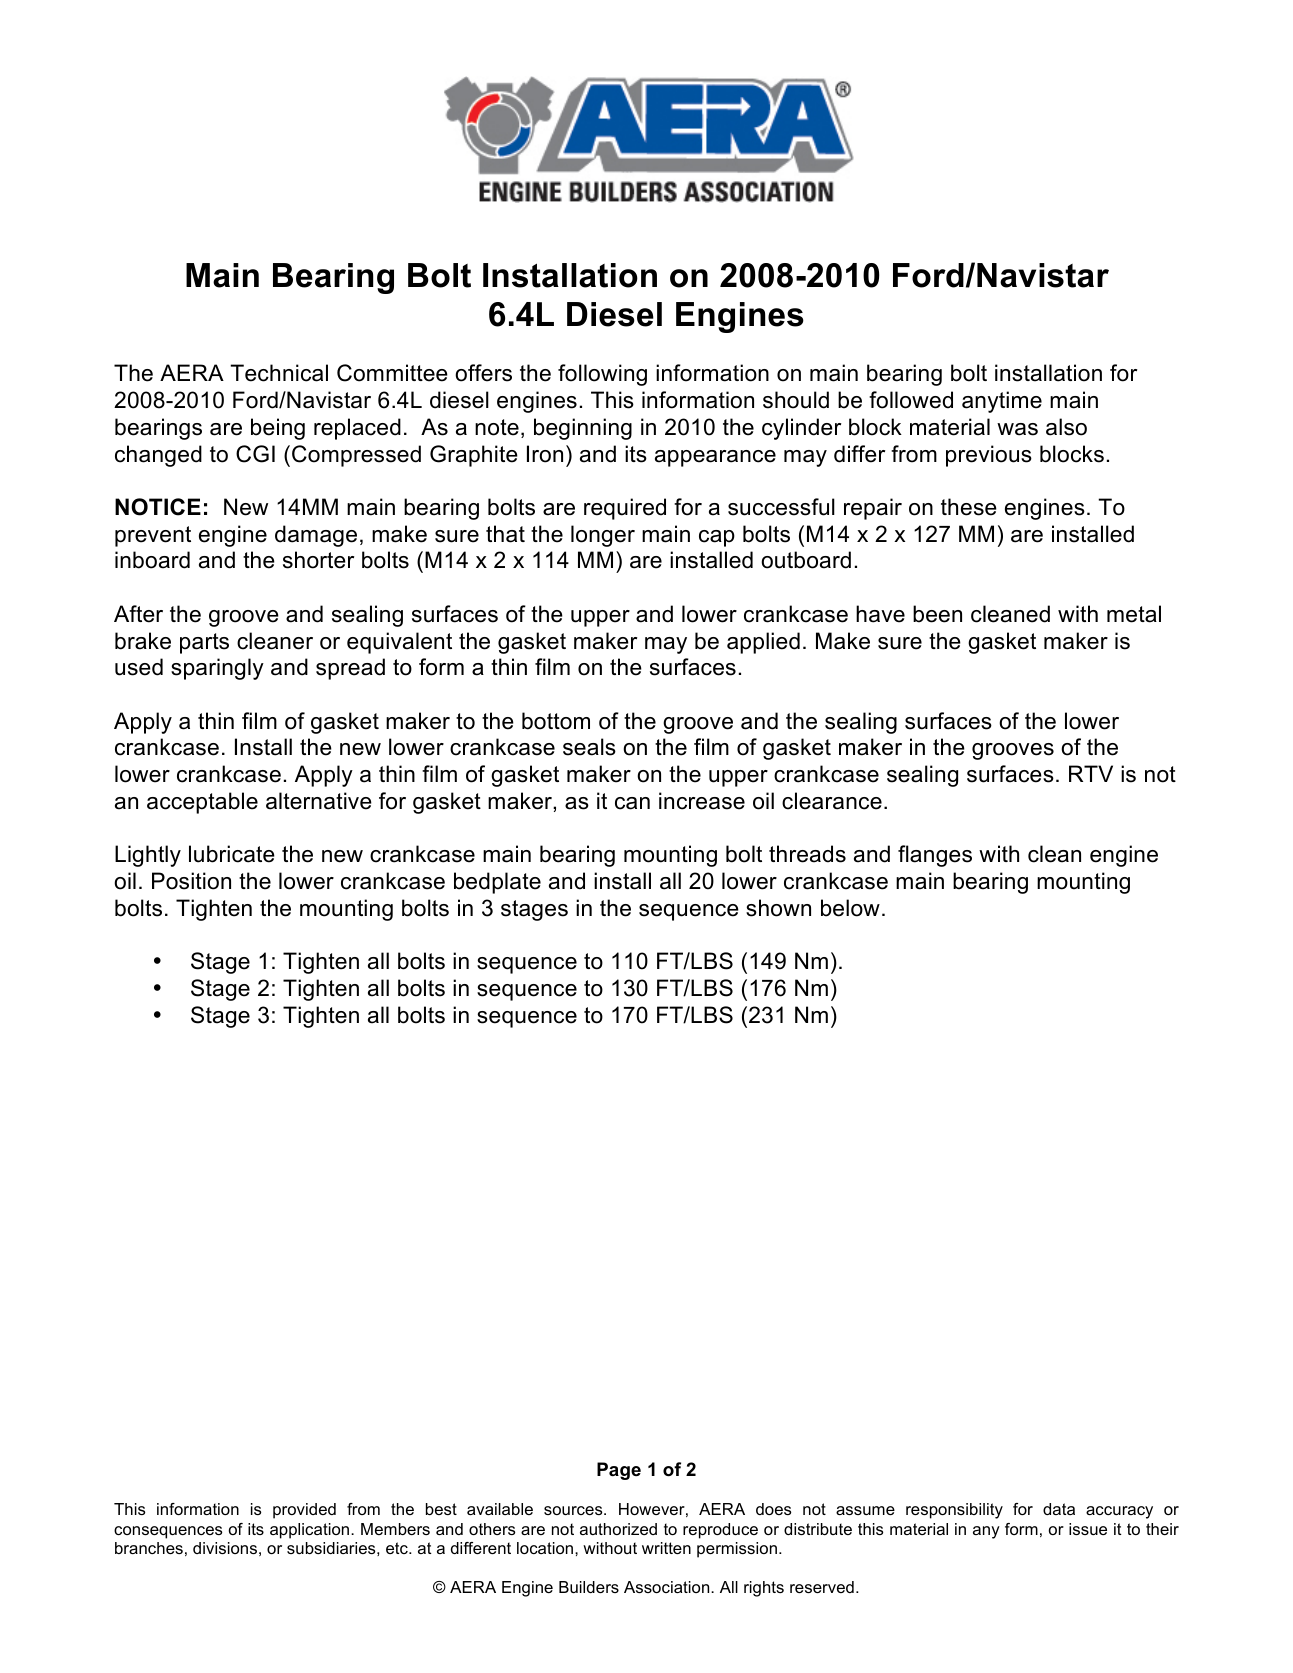 The image size is (1293, 1673). I want to click on beginning, so click(583, 429).
